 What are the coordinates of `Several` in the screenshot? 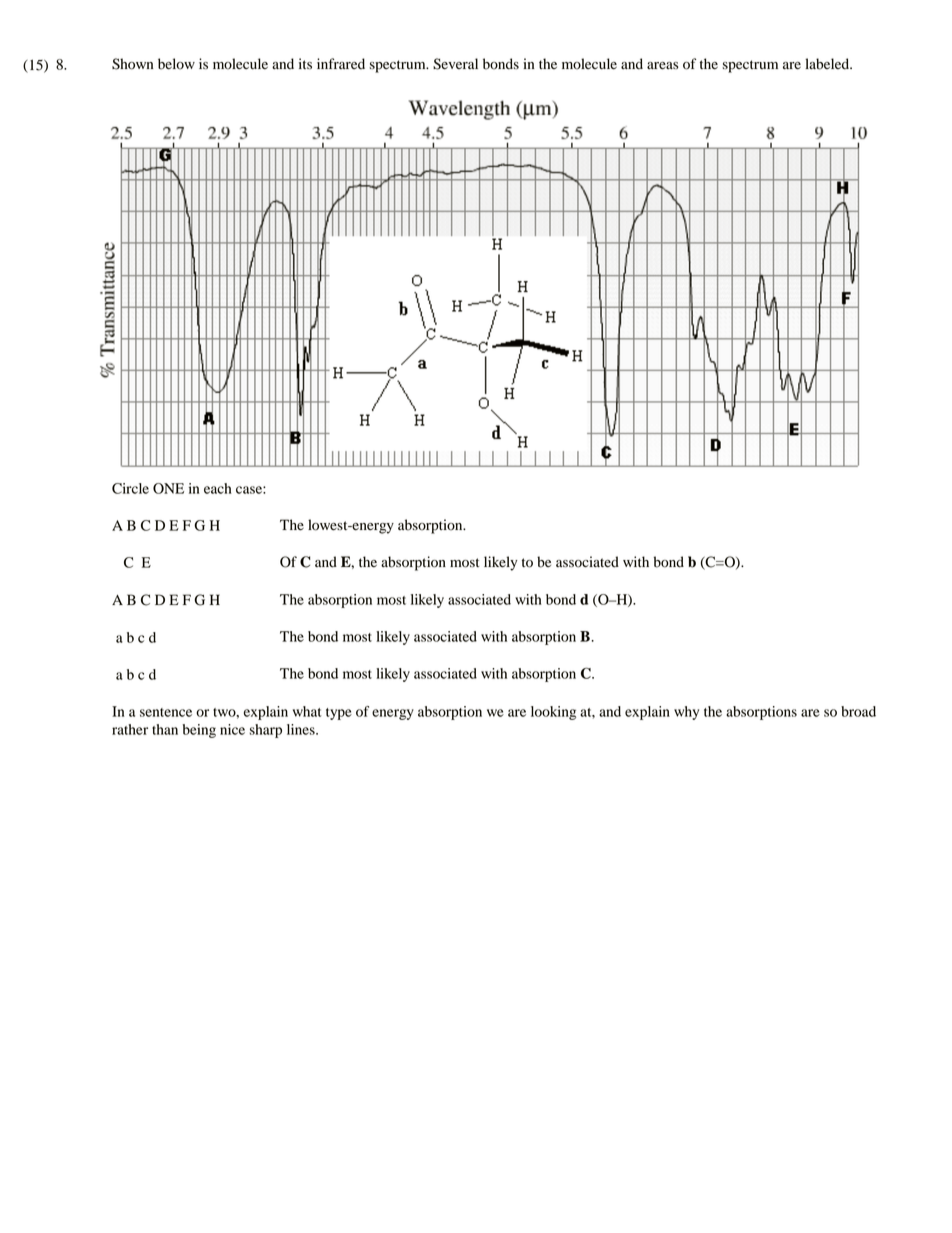 It's located at (455, 64).
